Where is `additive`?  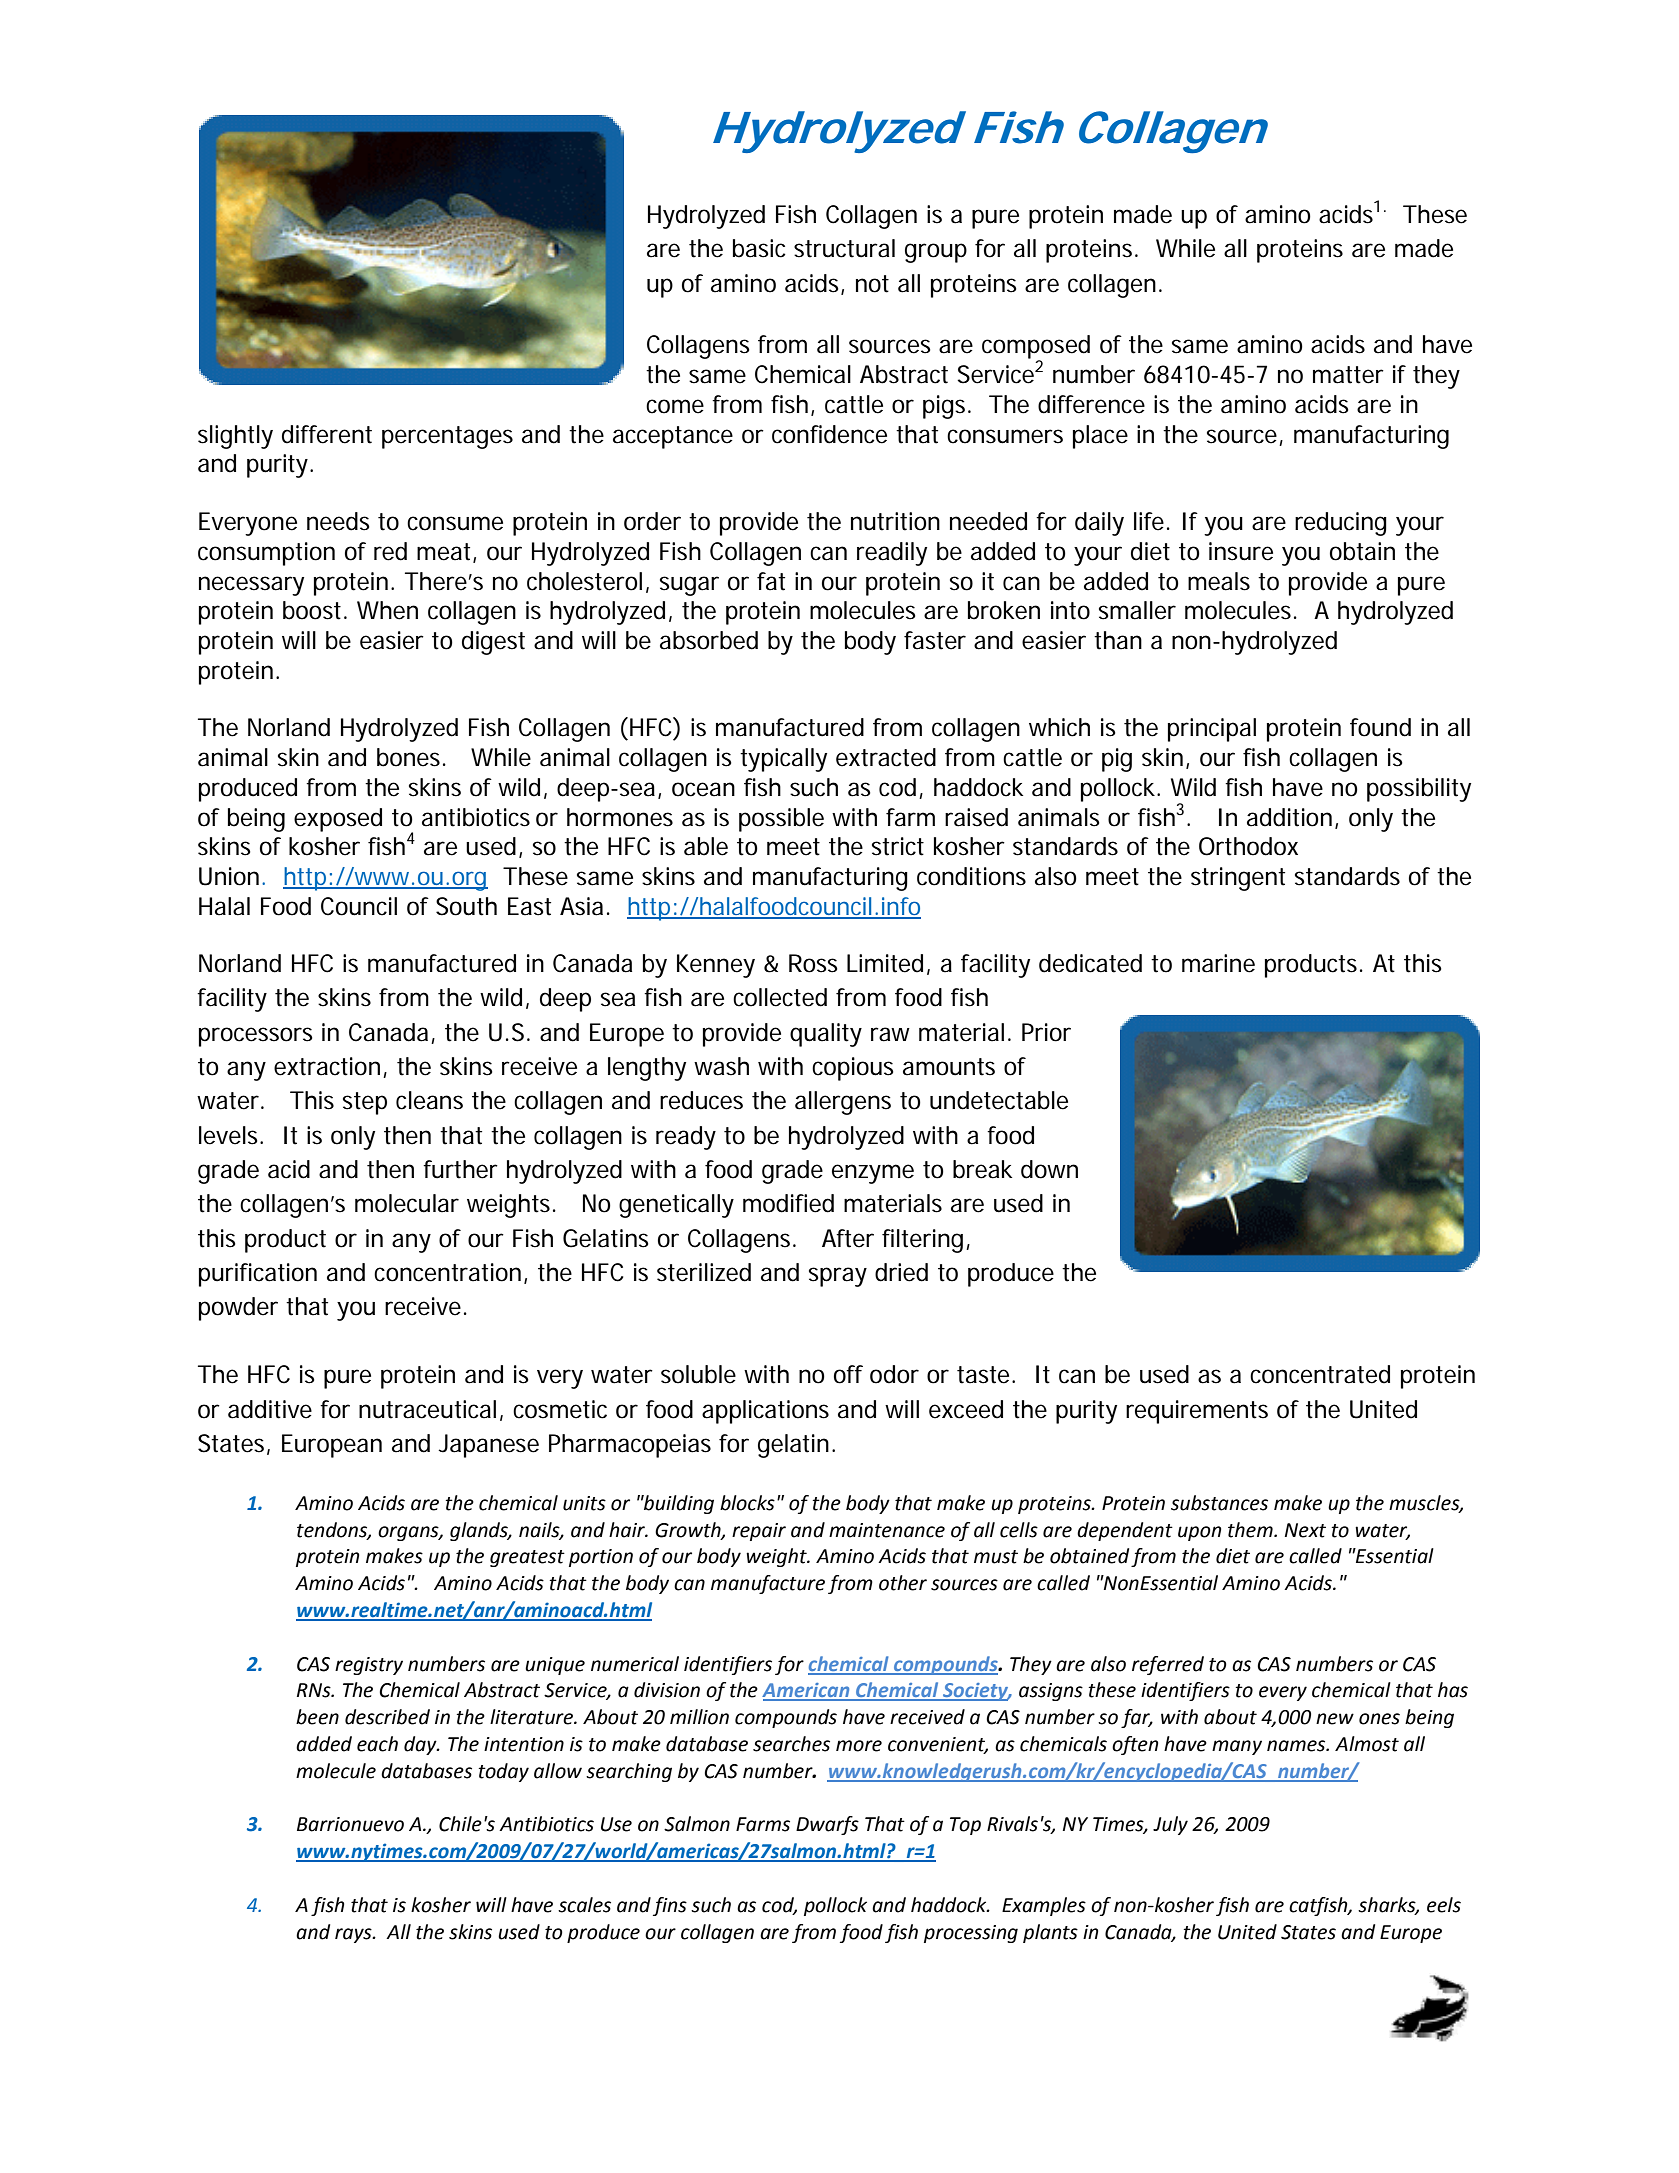
additive is located at coordinates (270, 1409).
